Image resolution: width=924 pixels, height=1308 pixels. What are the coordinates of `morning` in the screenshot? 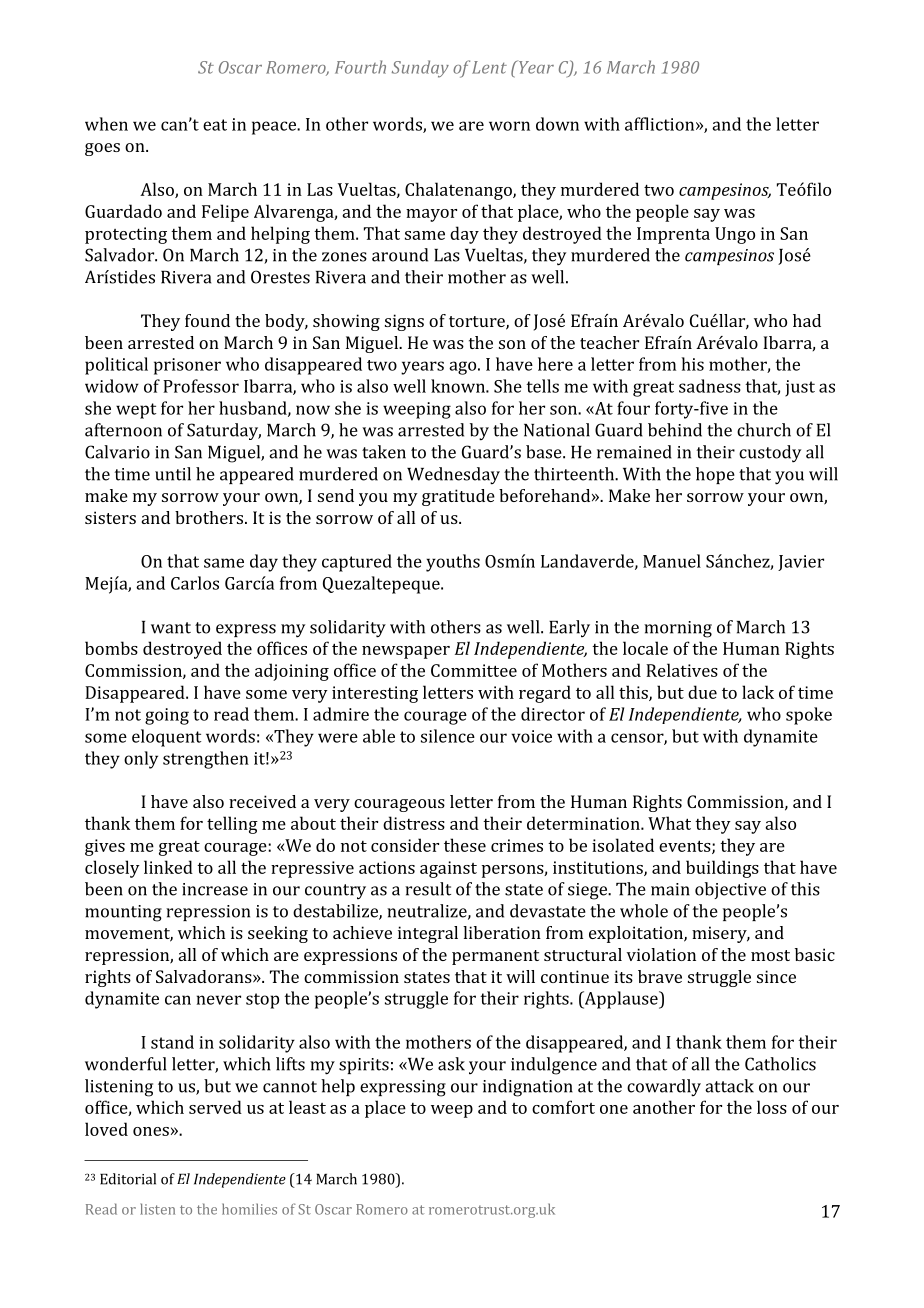 It's located at (678, 629).
